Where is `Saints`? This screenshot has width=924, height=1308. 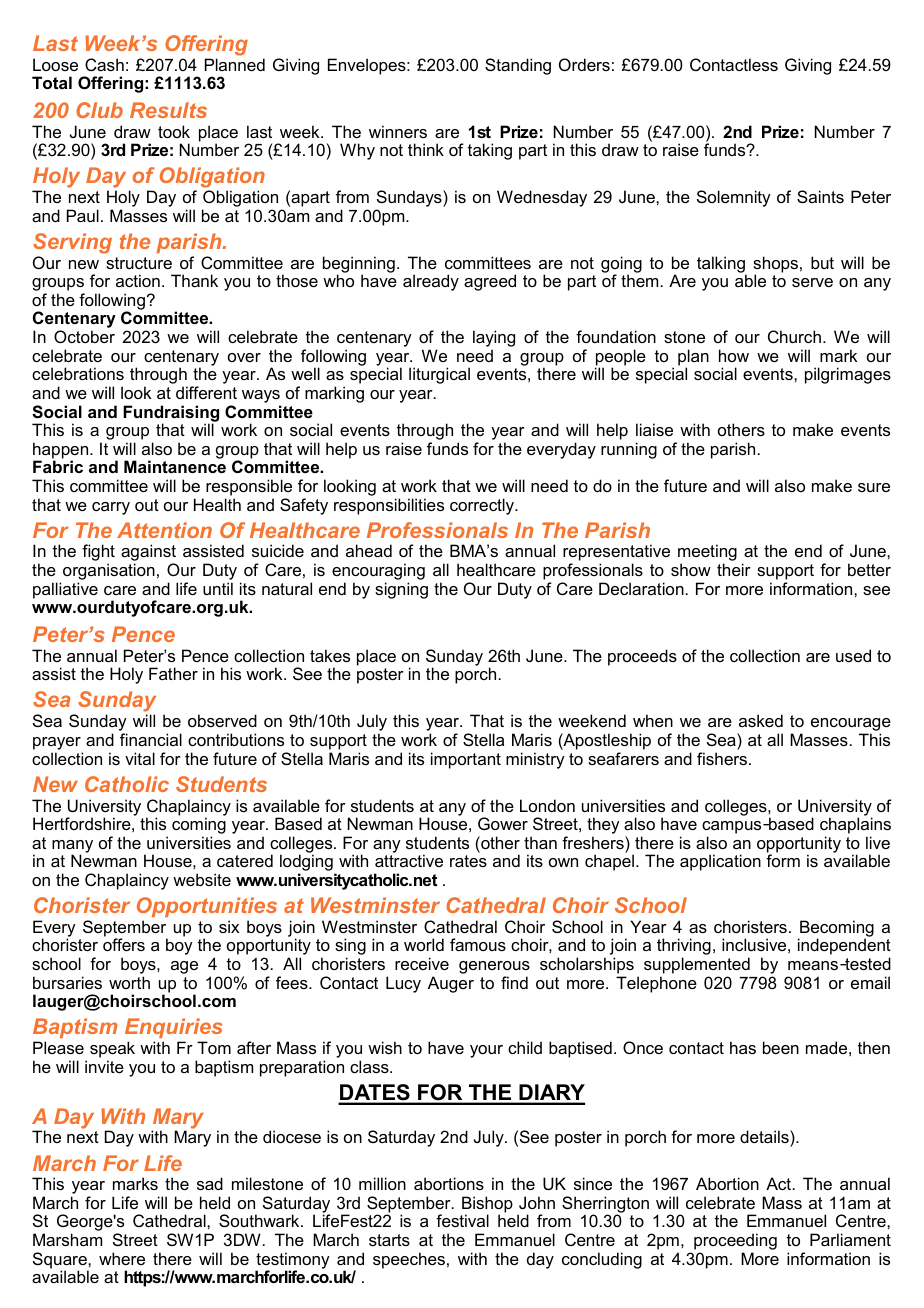
Saints is located at coordinates (820, 196).
